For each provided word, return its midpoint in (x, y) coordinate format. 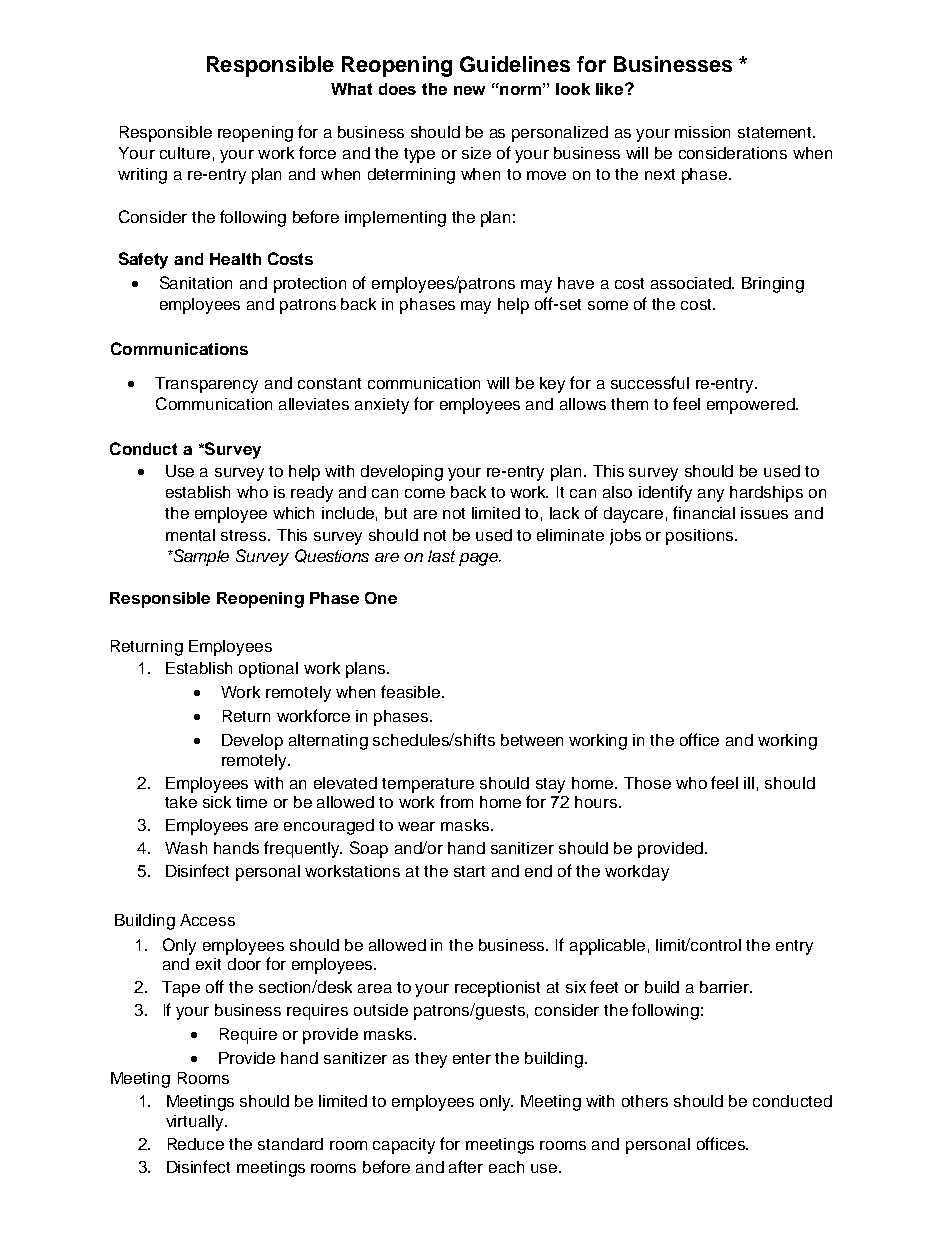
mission (702, 132)
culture (185, 153)
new (469, 90)
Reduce (196, 1144)
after (466, 1166)
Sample (200, 557)
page (479, 559)
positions (701, 537)
